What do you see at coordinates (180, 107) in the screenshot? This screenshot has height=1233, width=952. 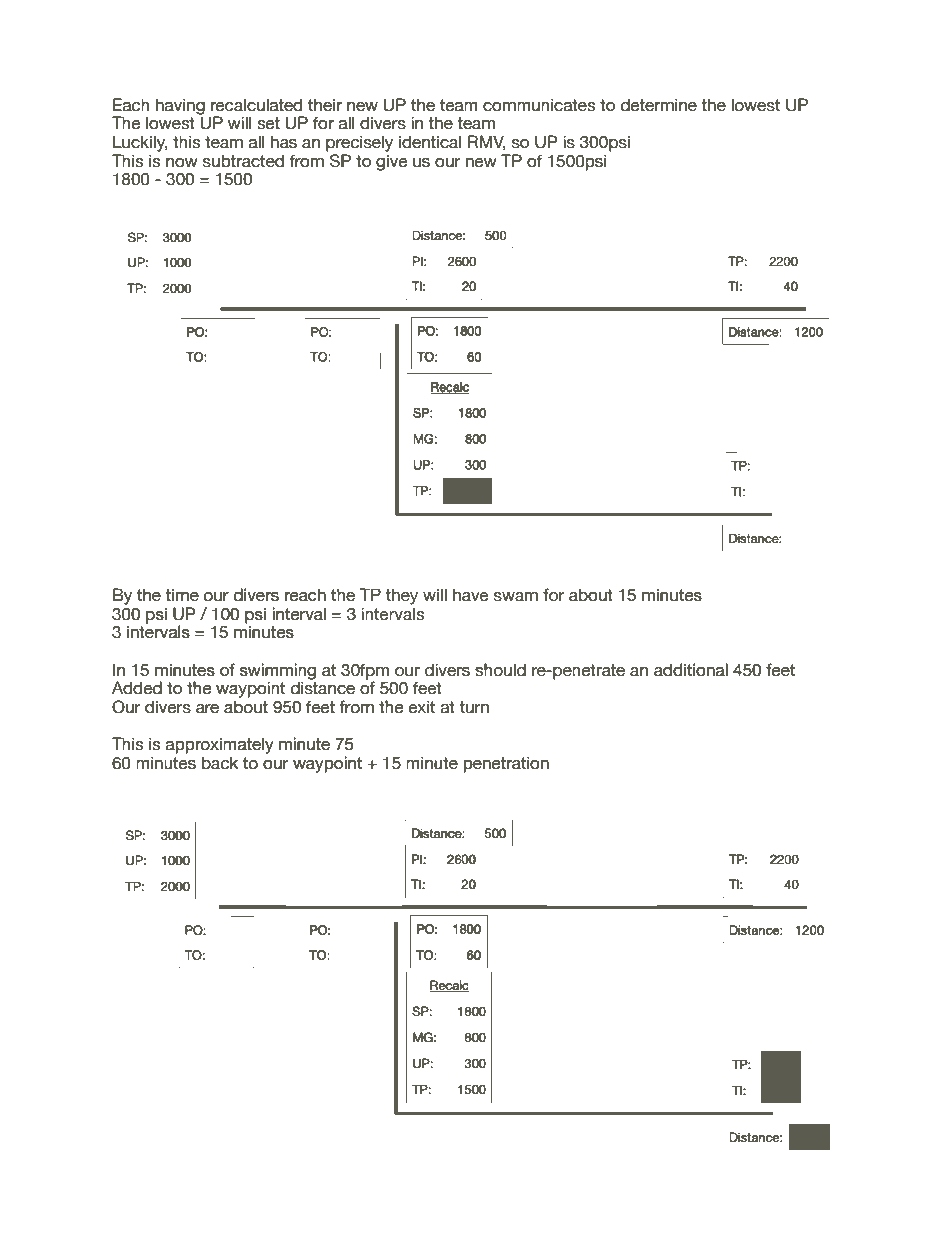 I see `having` at bounding box center [180, 107].
